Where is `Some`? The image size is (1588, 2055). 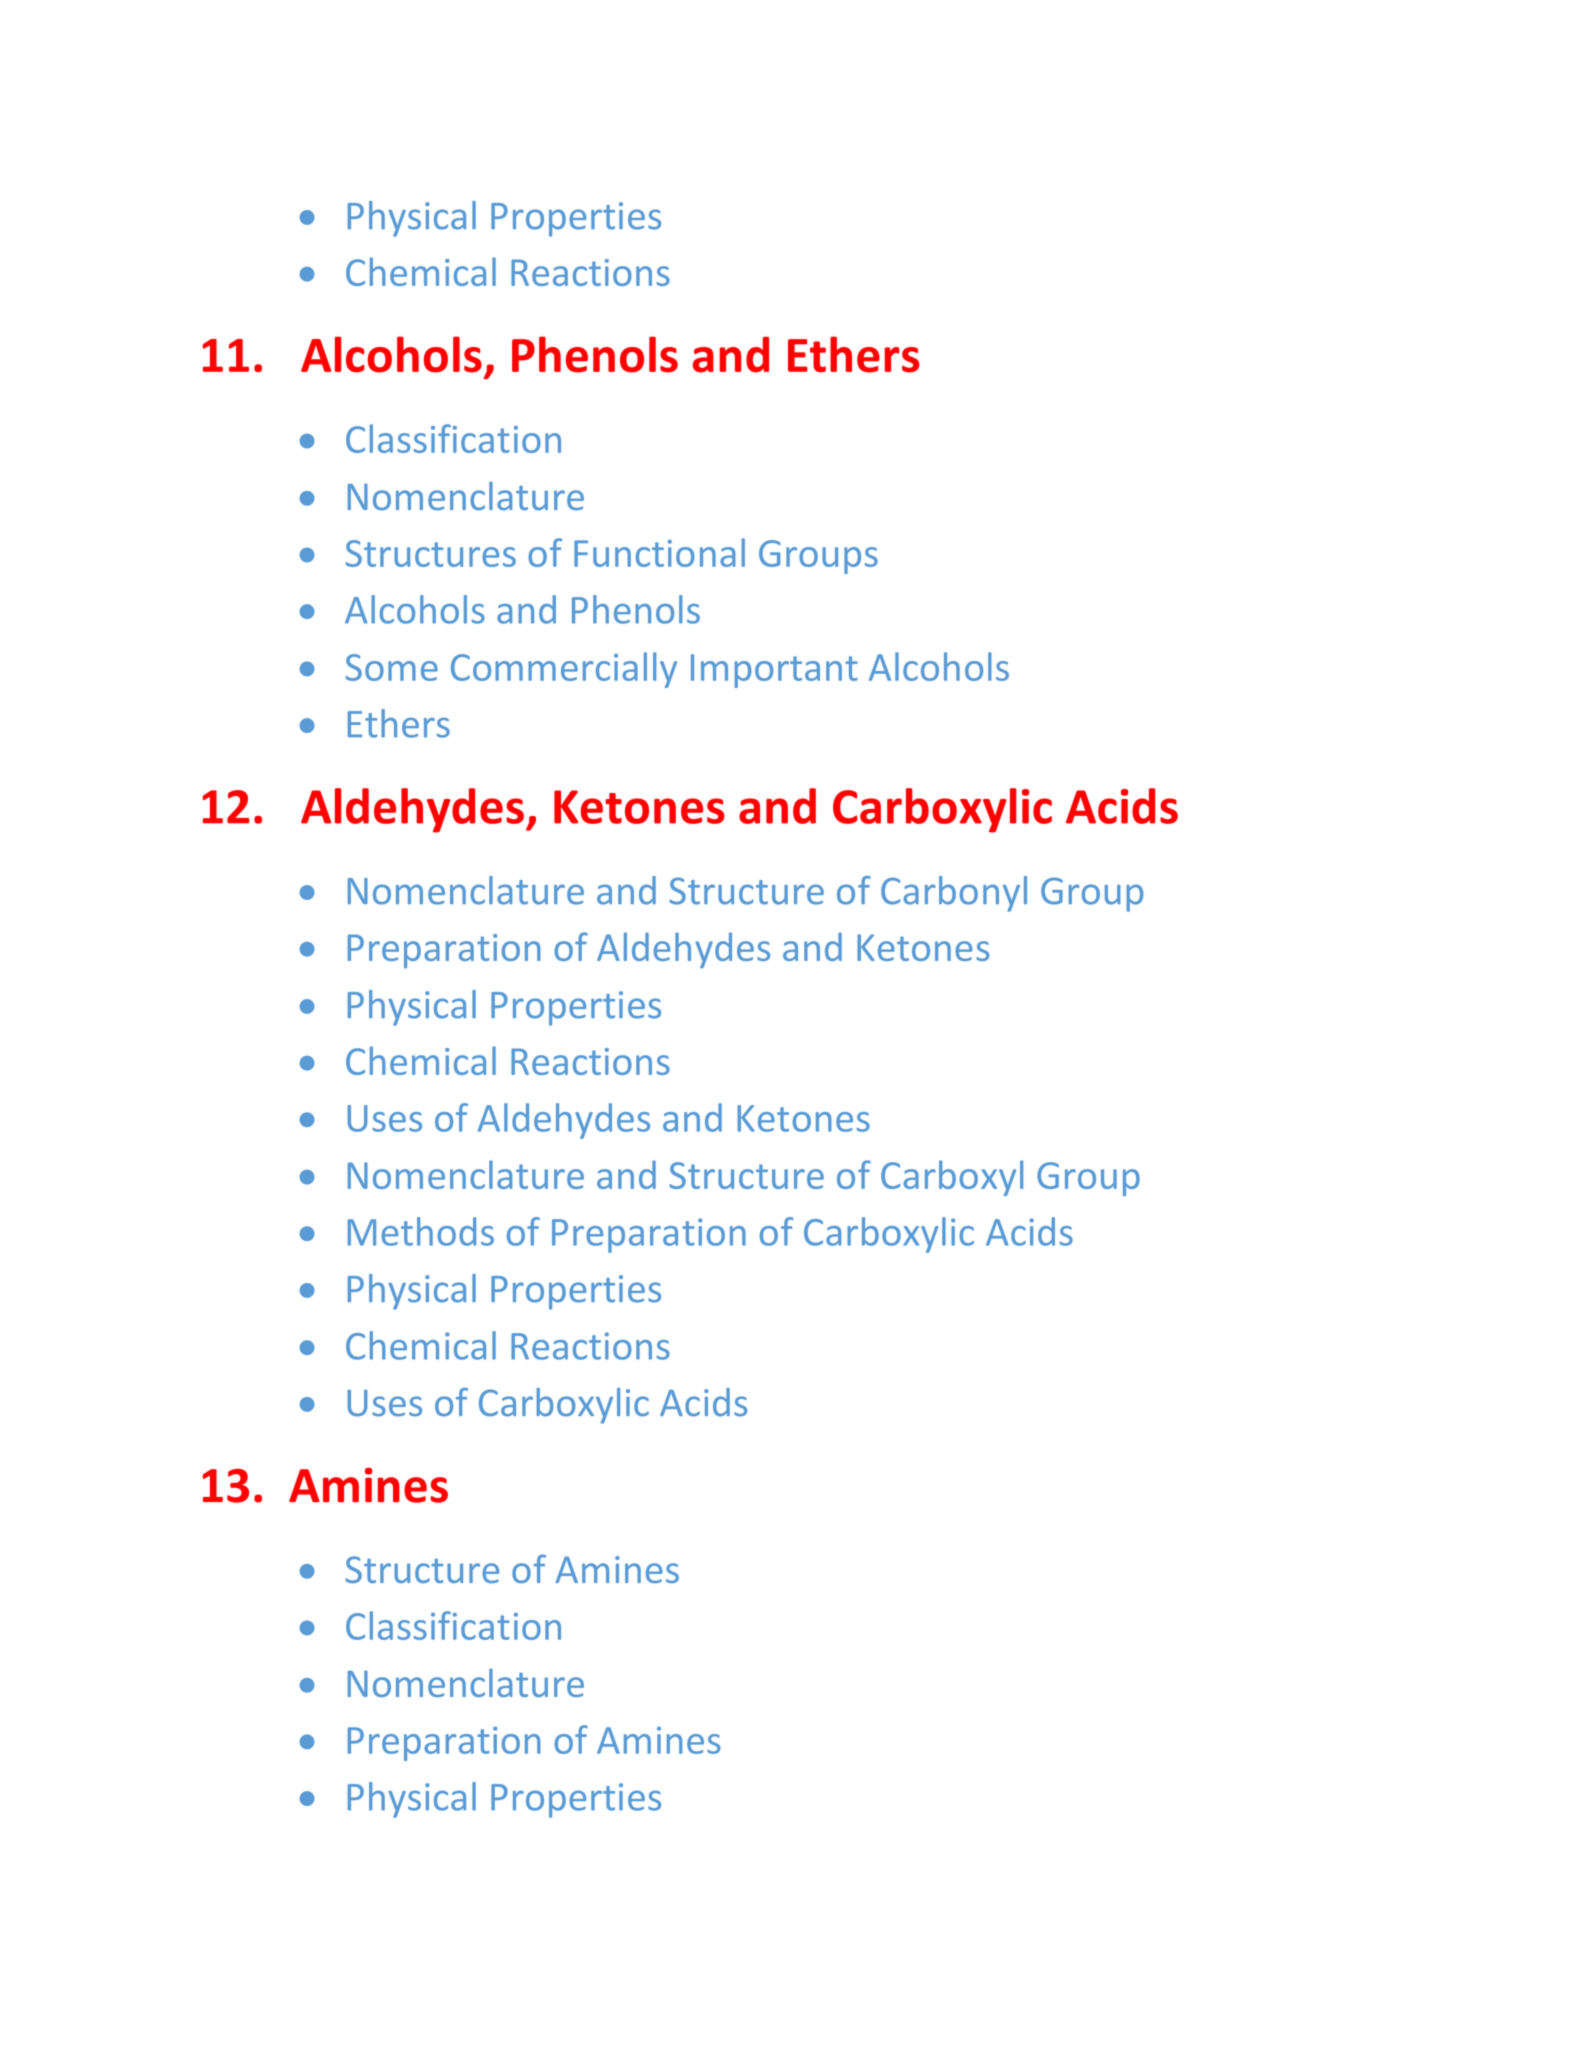
Some is located at coordinates (392, 667).
